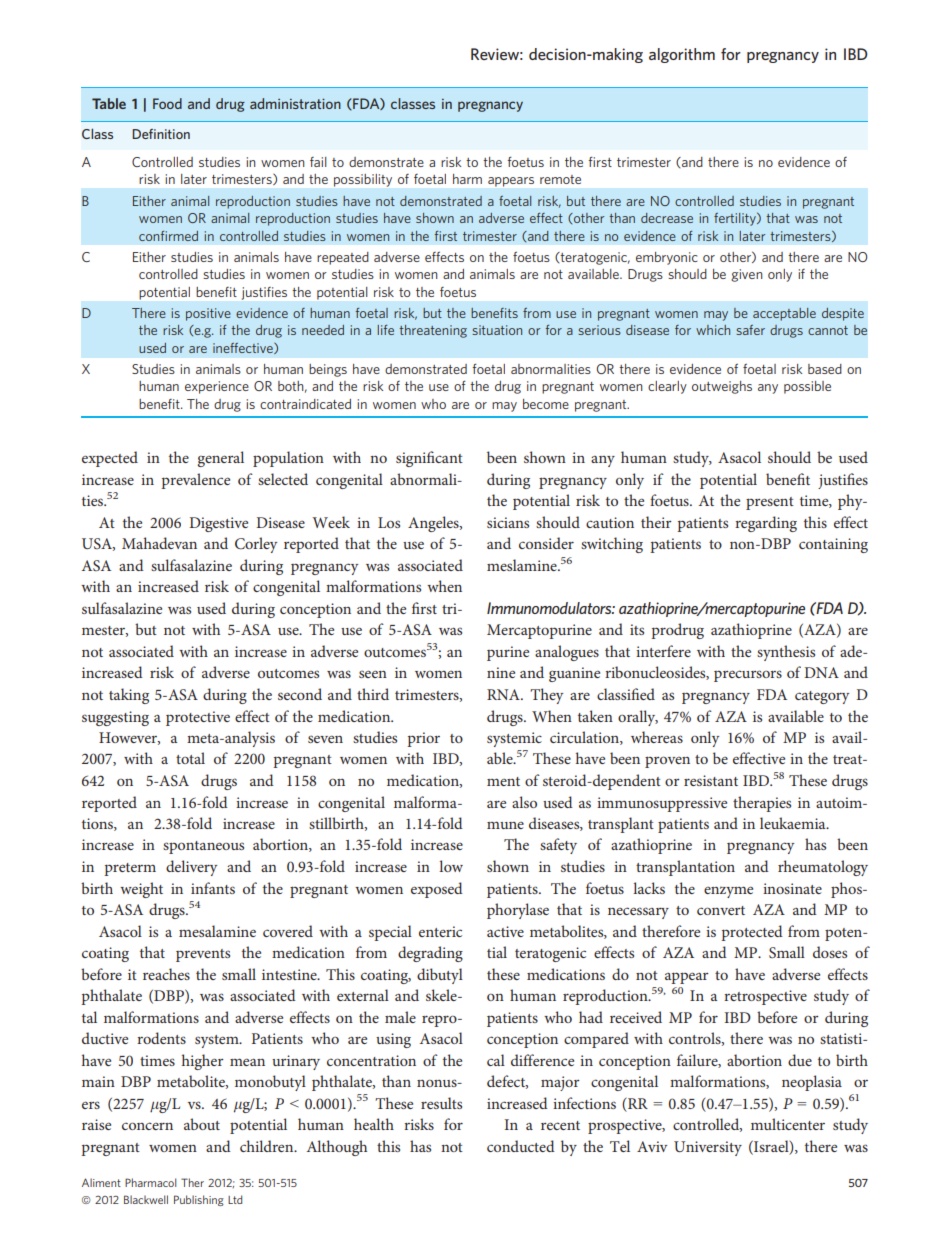 The height and width of the page is (1251, 952). What do you see at coordinates (203, 847) in the page?
I see `spontaneous` at bounding box center [203, 847].
